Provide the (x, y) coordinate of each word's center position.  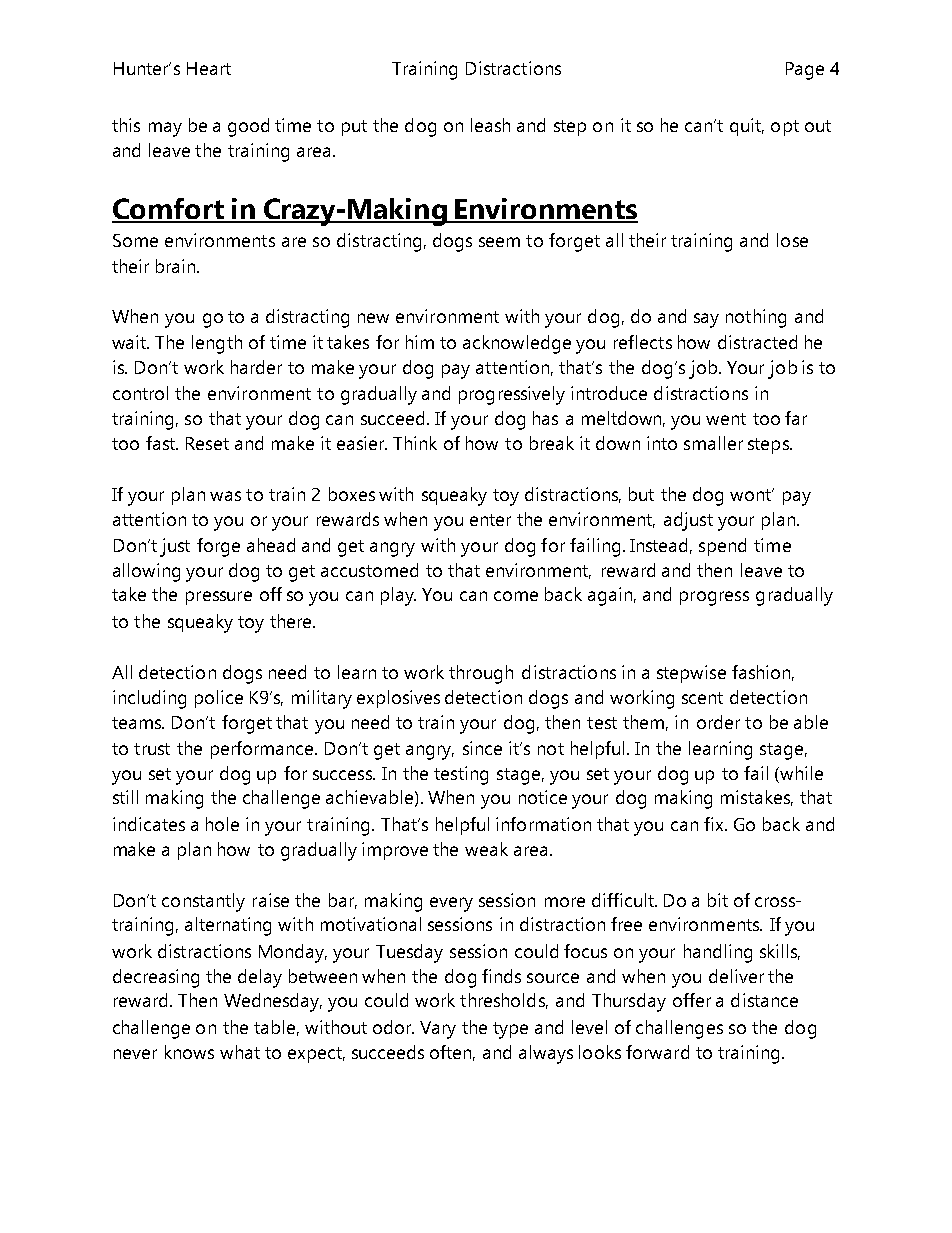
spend (722, 547)
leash (490, 125)
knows (189, 1052)
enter (490, 520)
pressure (219, 598)
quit (747, 127)
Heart (209, 68)
